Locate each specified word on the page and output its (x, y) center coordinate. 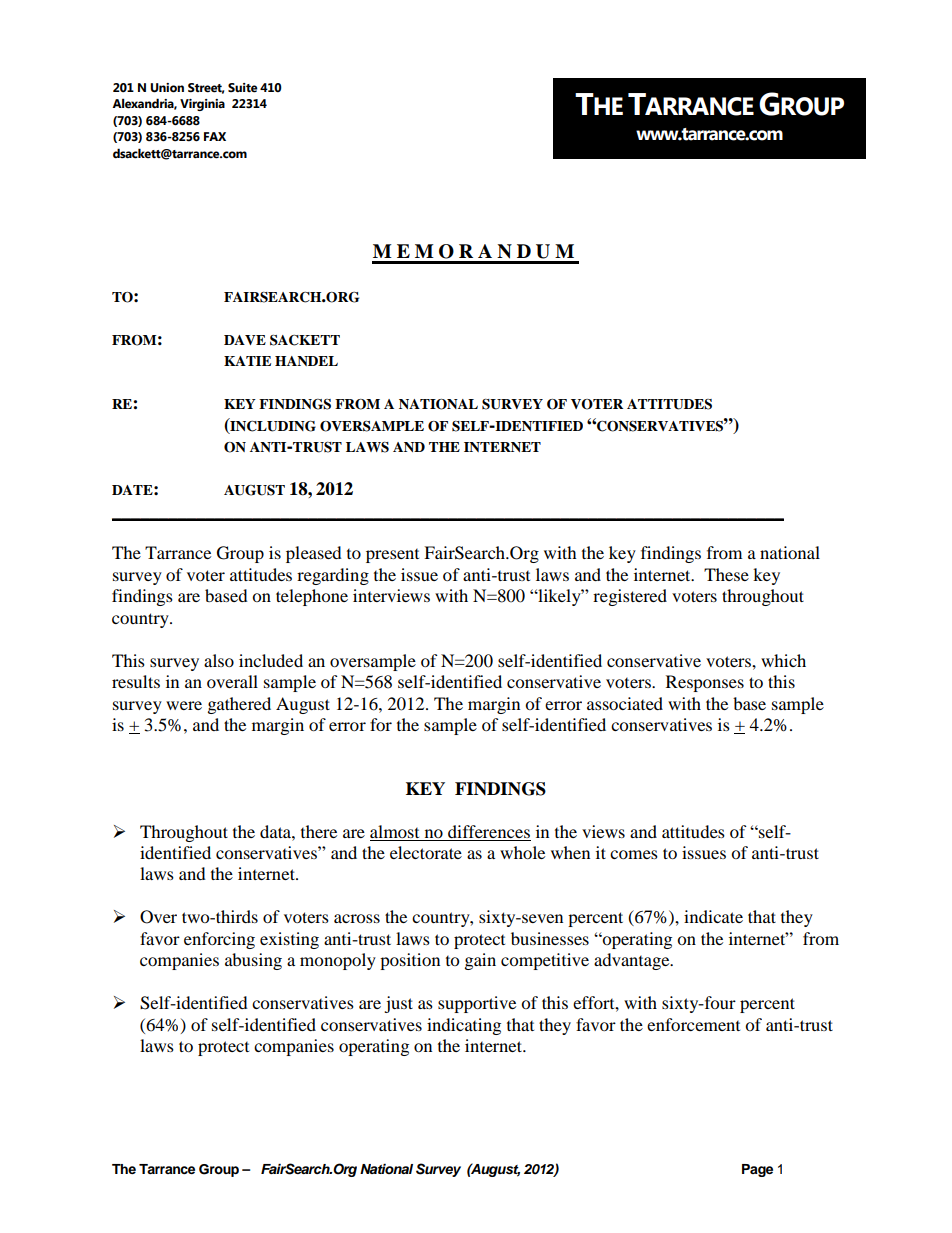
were (184, 705)
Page (757, 1170)
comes (634, 854)
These (726, 574)
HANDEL (306, 361)
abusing (253, 961)
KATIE (247, 361)
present (392, 556)
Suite (243, 88)
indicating (464, 1026)
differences (489, 831)
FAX (215, 136)
